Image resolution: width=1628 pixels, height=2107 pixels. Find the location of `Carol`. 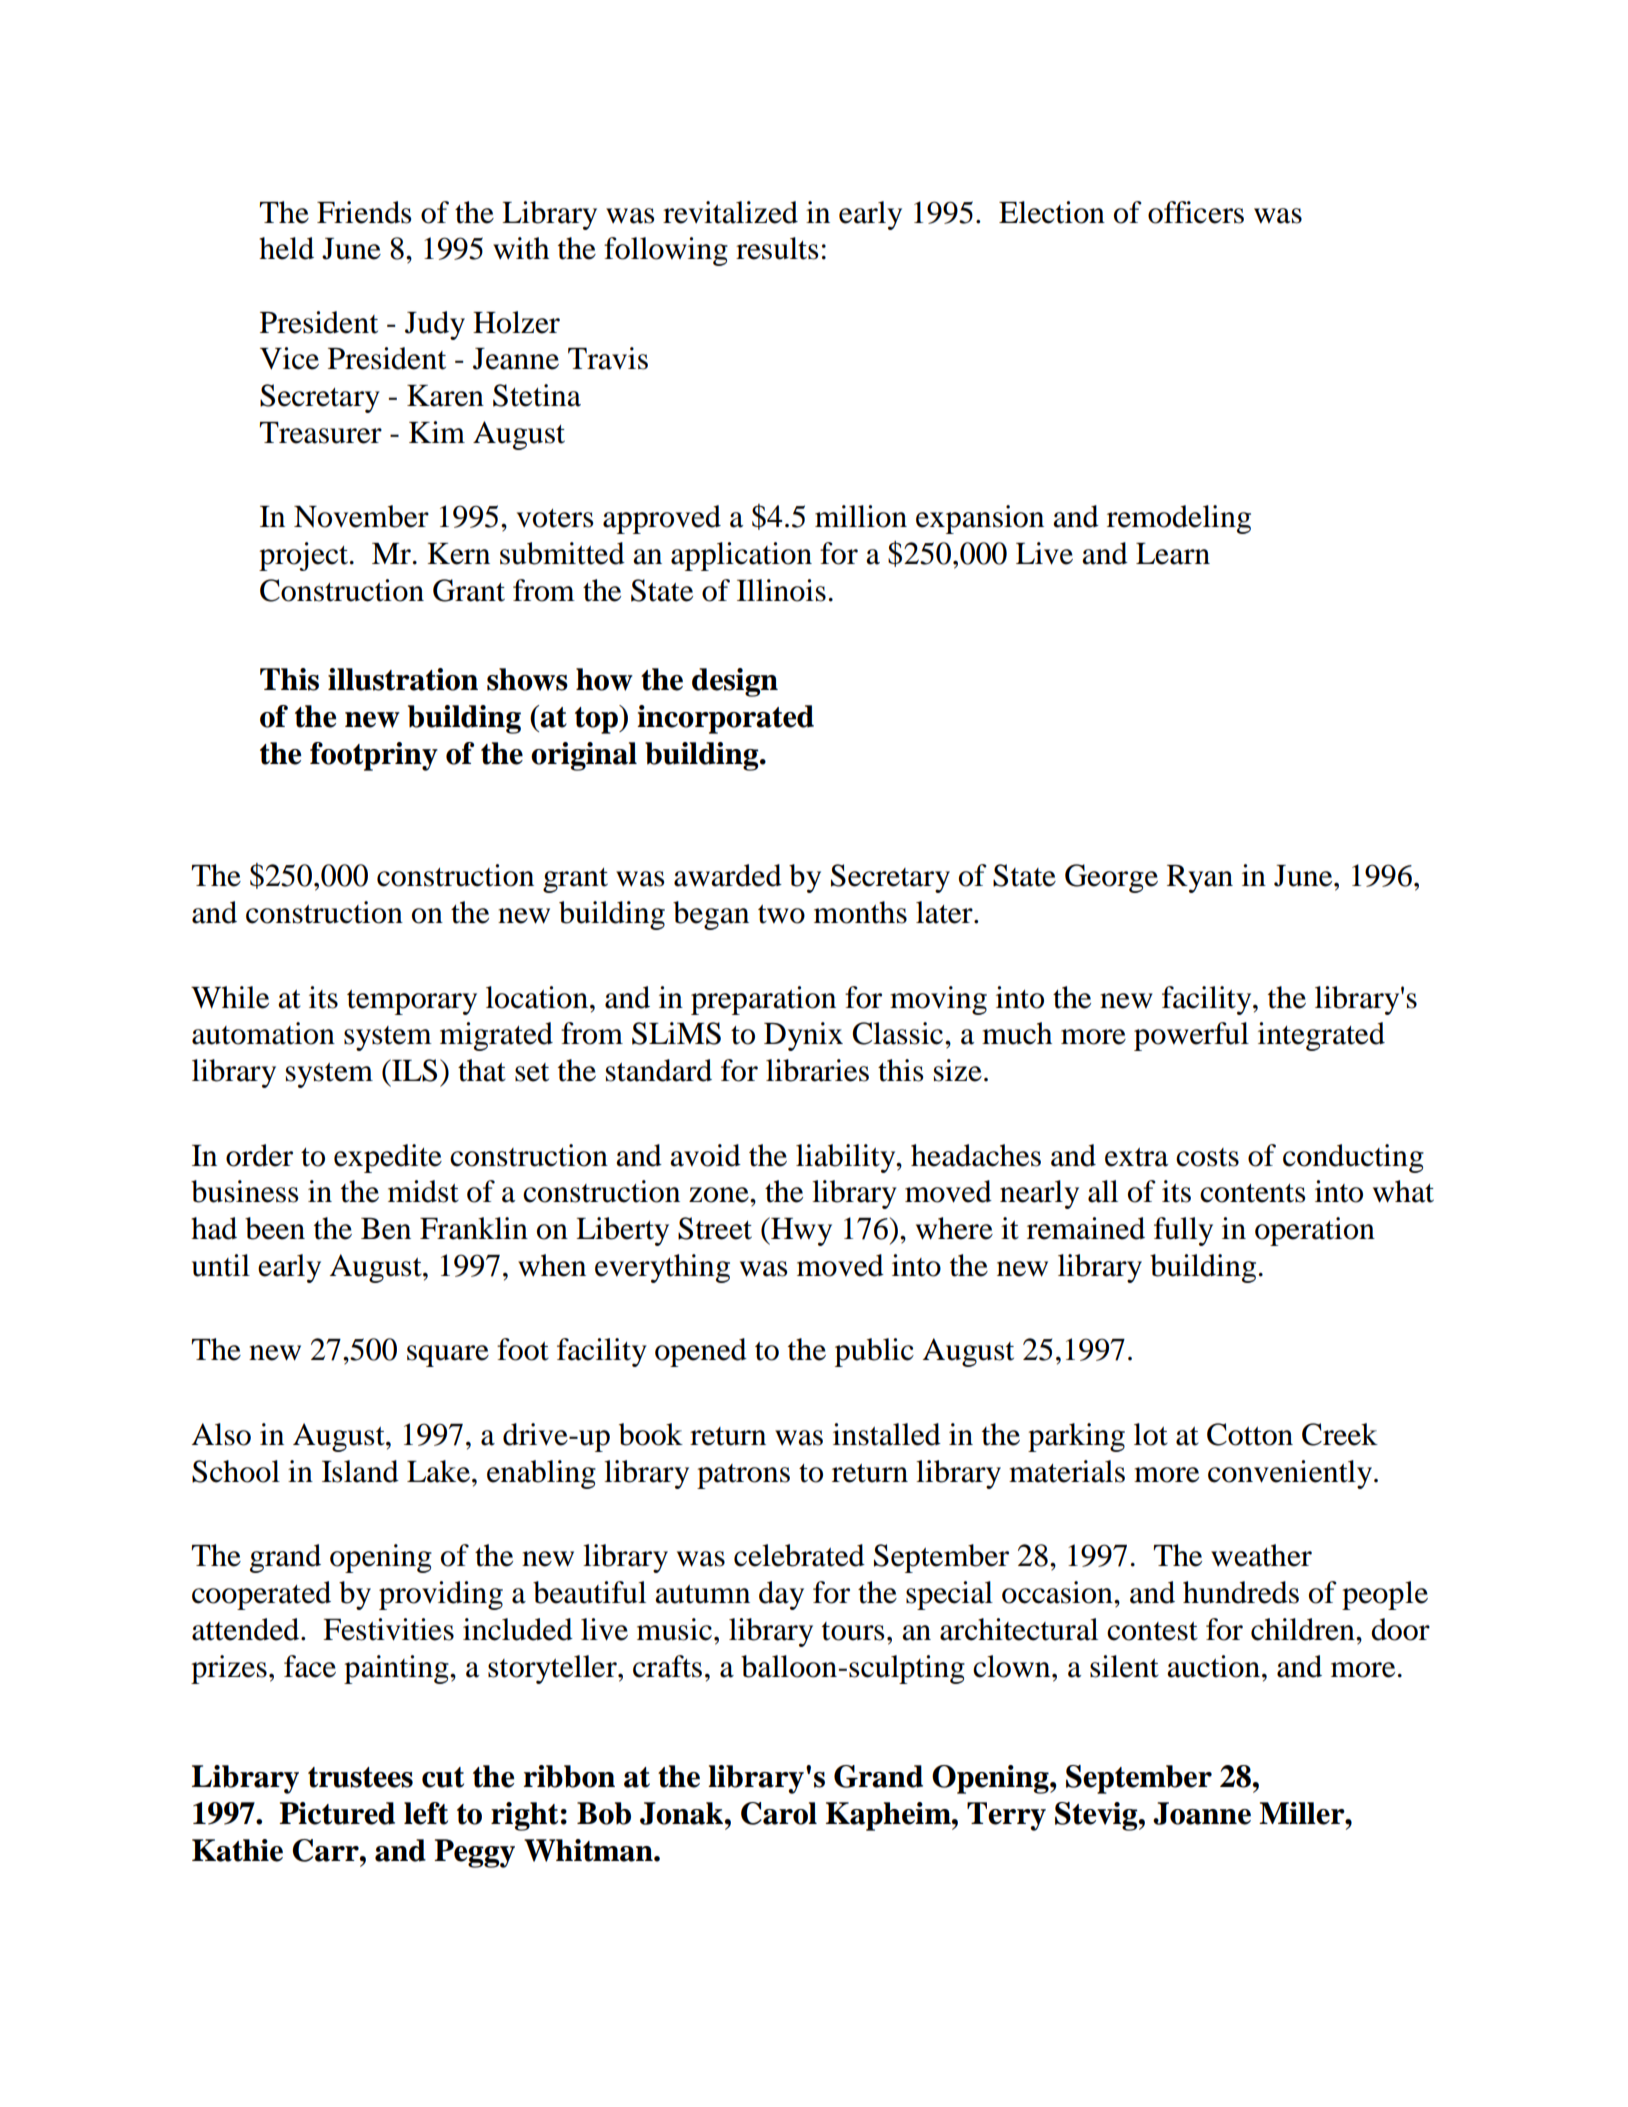

Carol is located at coordinates (779, 1813).
